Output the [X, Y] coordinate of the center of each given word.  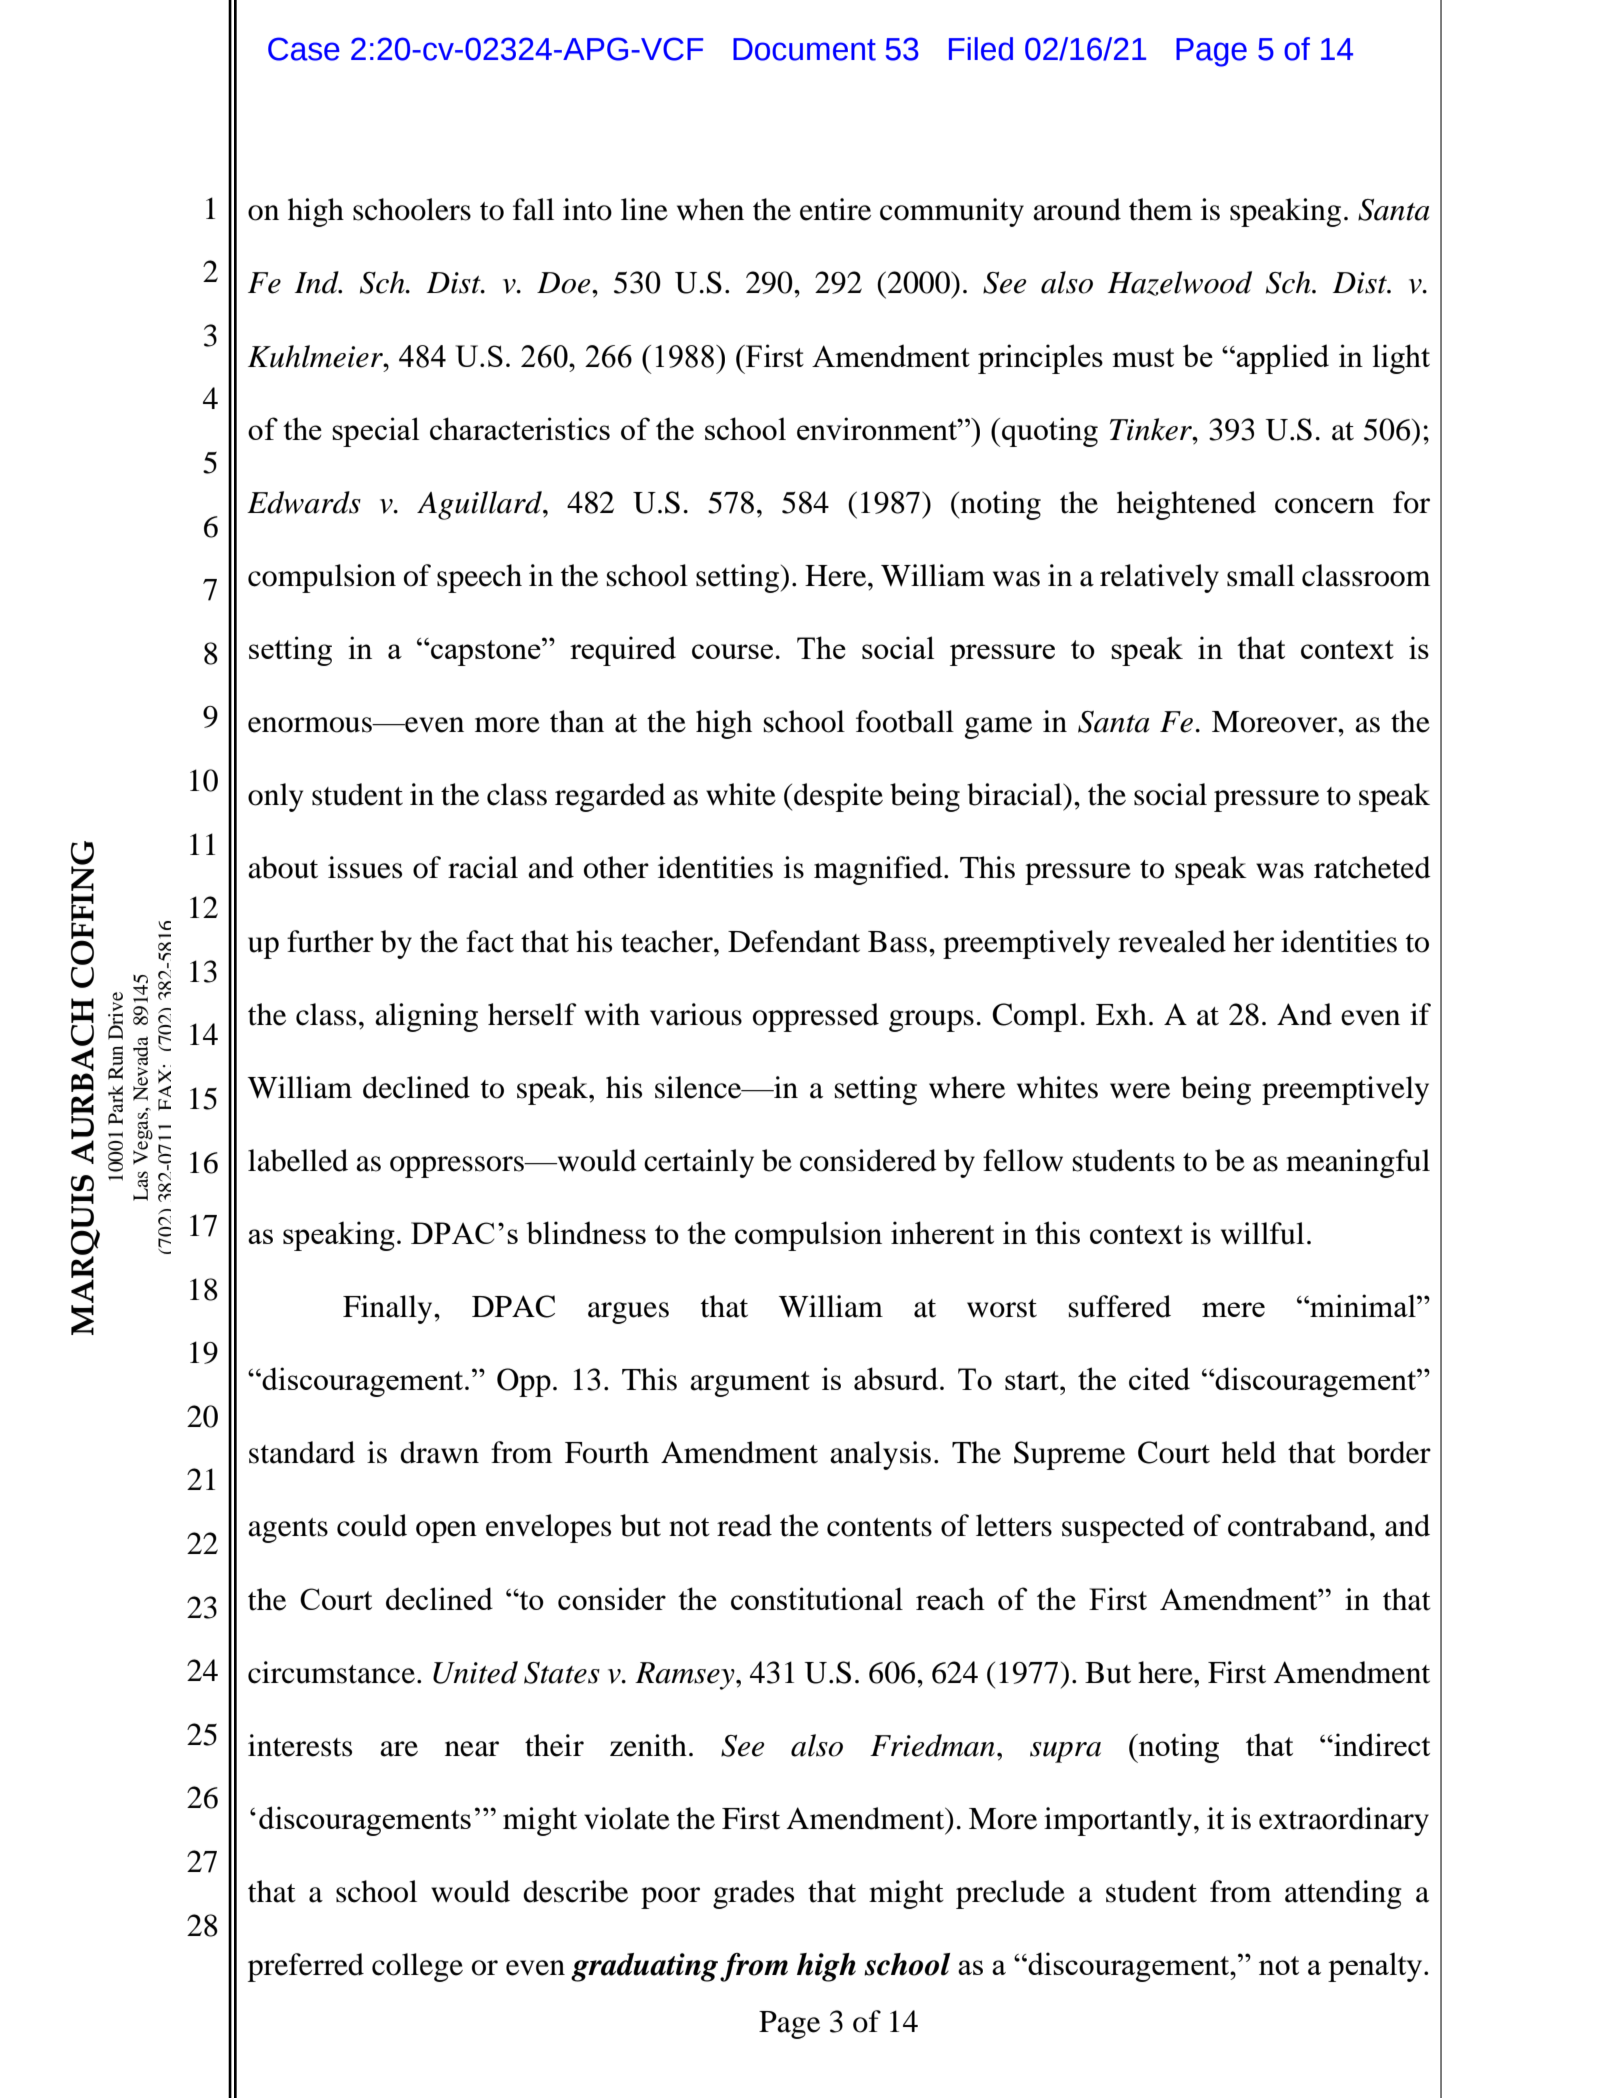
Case [304, 49]
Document [804, 49]
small [1261, 575]
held [1249, 1452]
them [1160, 209]
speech [479, 578]
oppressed [816, 1017]
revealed [1172, 941]
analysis [880, 1455]
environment [878, 428]
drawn [439, 1452]
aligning [426, 1017]
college [417, 1967]
